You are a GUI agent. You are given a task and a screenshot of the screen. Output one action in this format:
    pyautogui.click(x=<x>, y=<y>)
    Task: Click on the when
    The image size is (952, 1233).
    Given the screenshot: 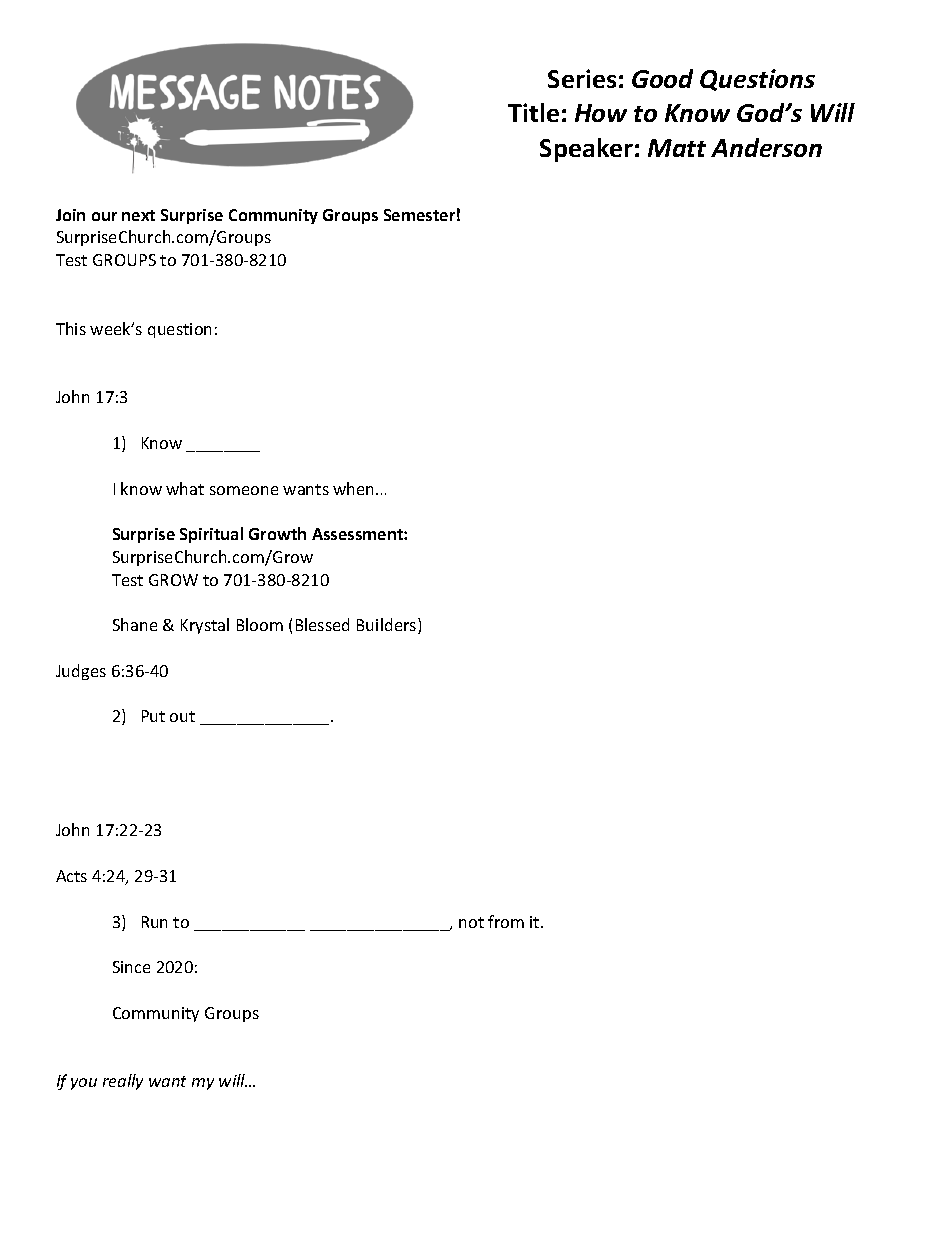 What is the action you would take?
    pyautogui.click(x=355, y=488)
